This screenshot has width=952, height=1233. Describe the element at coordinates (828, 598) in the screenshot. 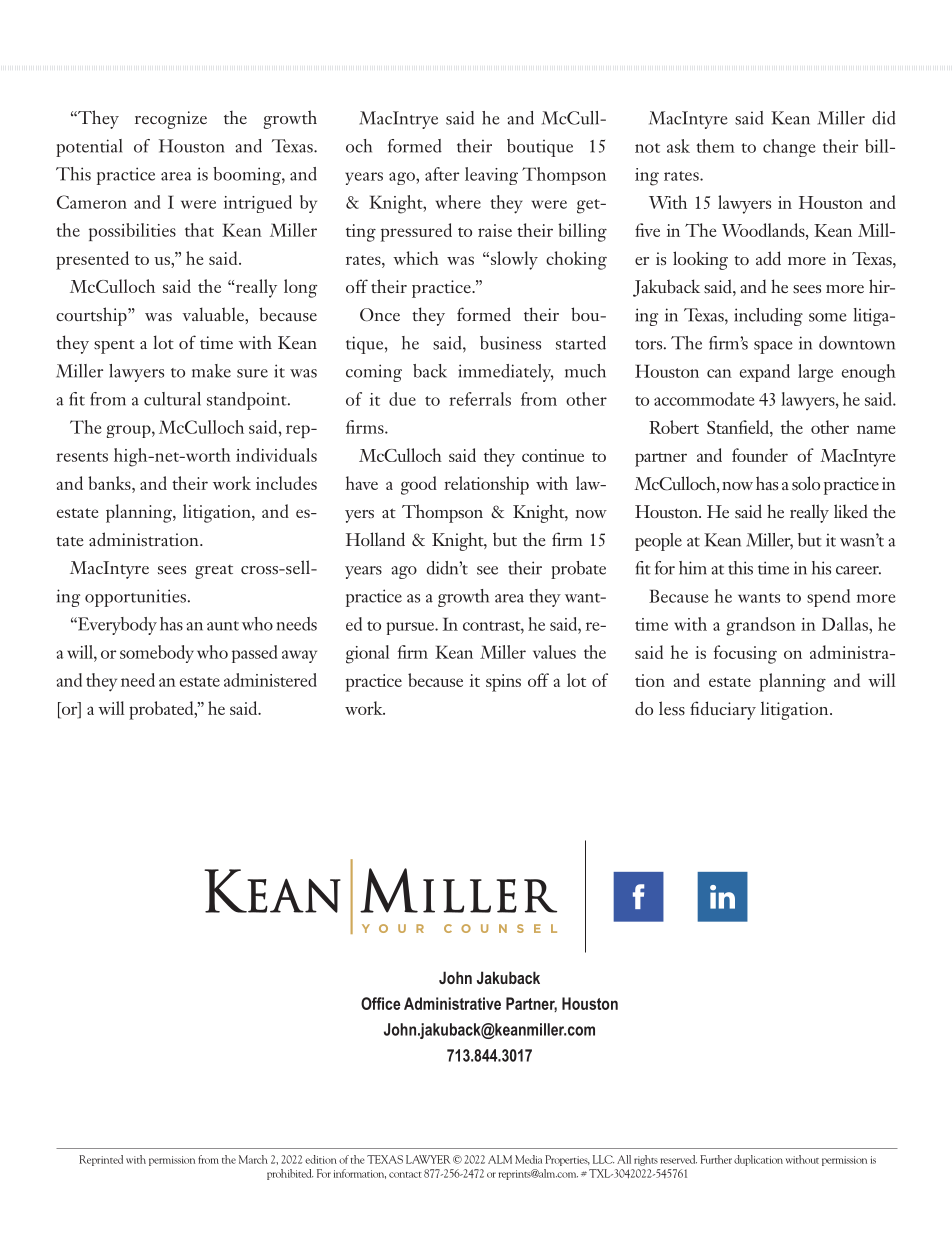

I see `spend` at that location.
